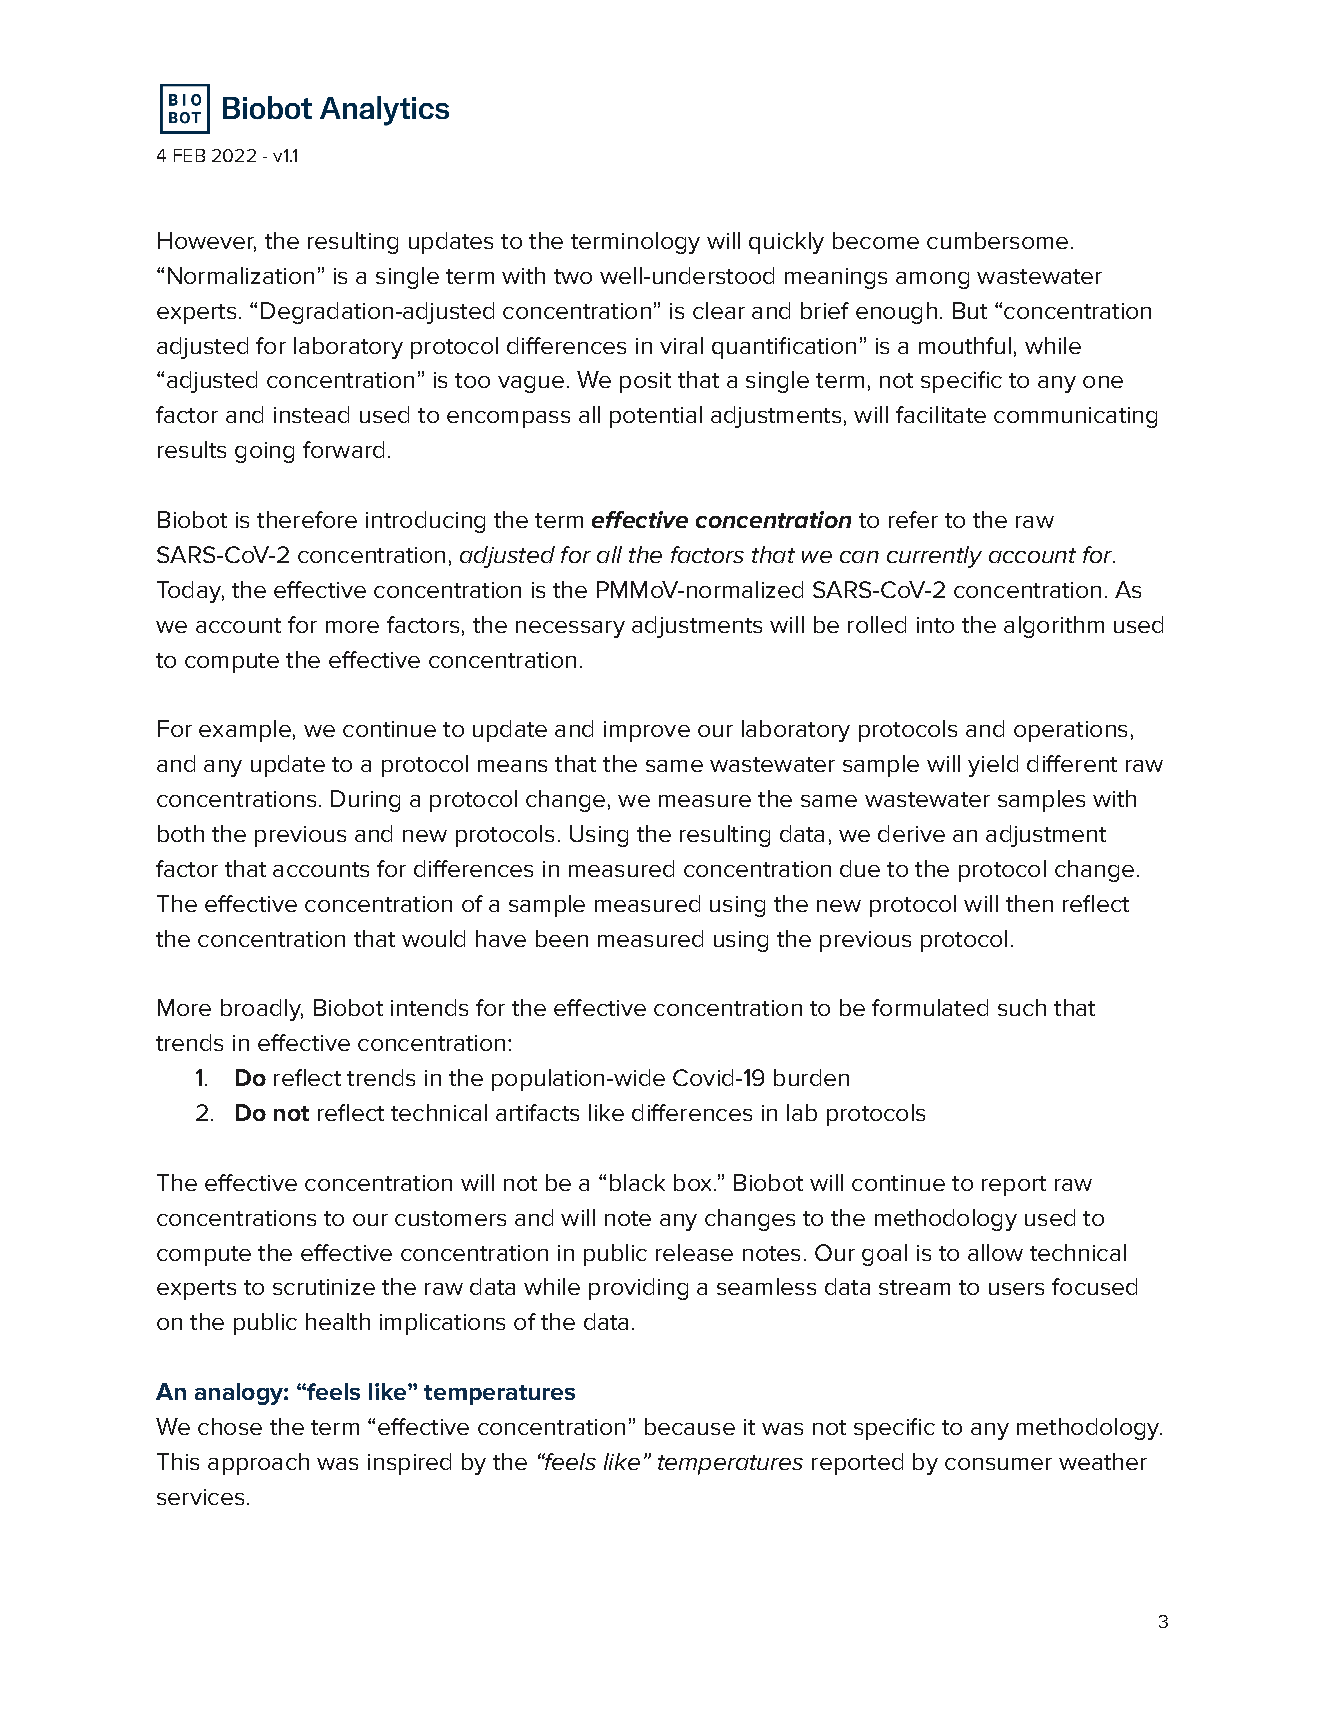 The image size is (1325, 1715). What do you see at coordinates (365, 801) in the screenshot?
I see `During` at bounding box center [365, 801].
